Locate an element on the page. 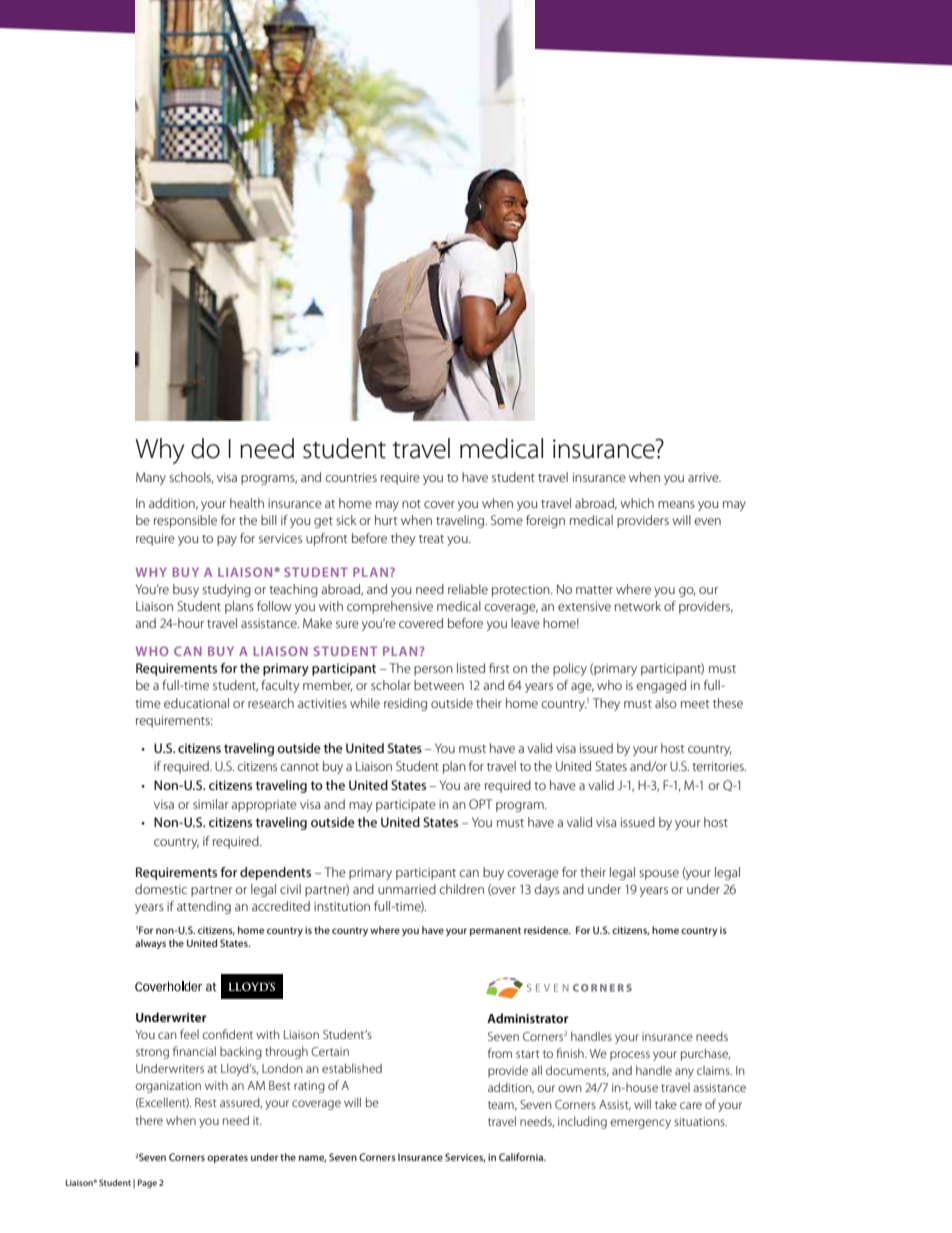  also is located at coordinates (666, 703).
